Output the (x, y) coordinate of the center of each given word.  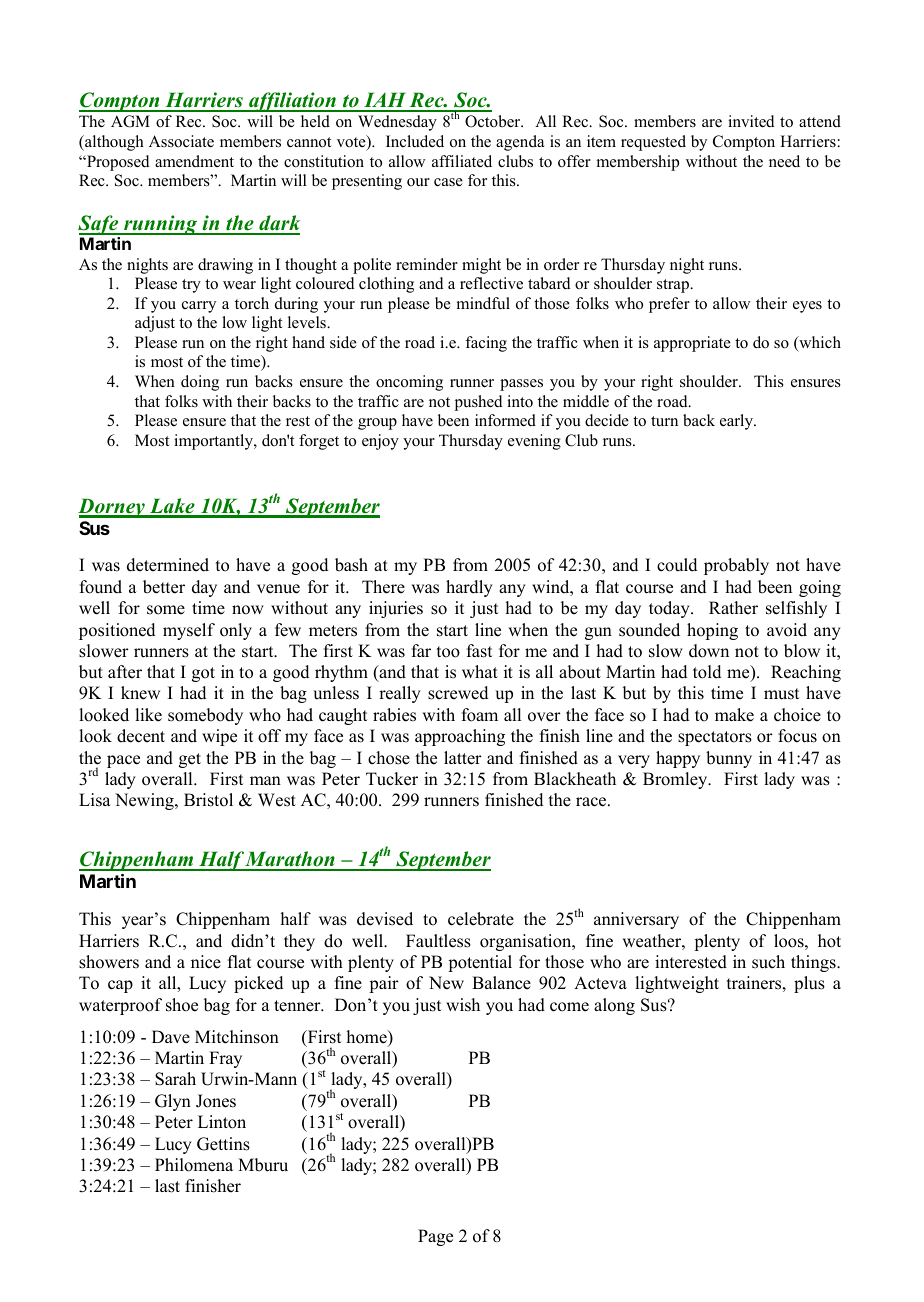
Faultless (438, 941)
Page (435, 1237)
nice (206, 962)
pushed (479, 403)
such (768, 962)
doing (200, 383)
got (203, 674)
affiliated (462, 161)
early (738, 422)
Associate (181, 141)
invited (751, 121)
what (480, 671)
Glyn (173, 1102)
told (707, 672)
